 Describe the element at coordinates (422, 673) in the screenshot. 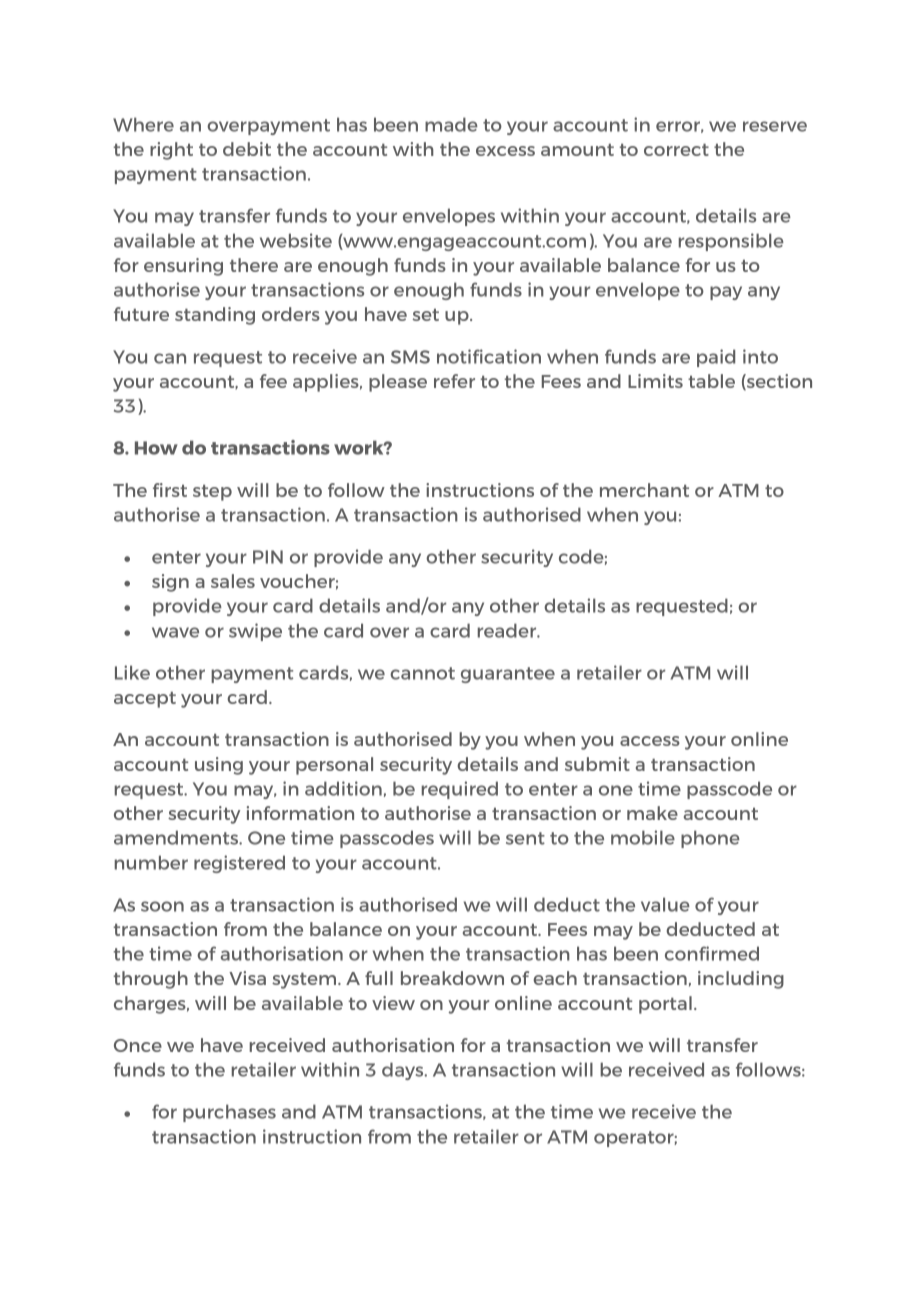

I see `cannot` at that location.
